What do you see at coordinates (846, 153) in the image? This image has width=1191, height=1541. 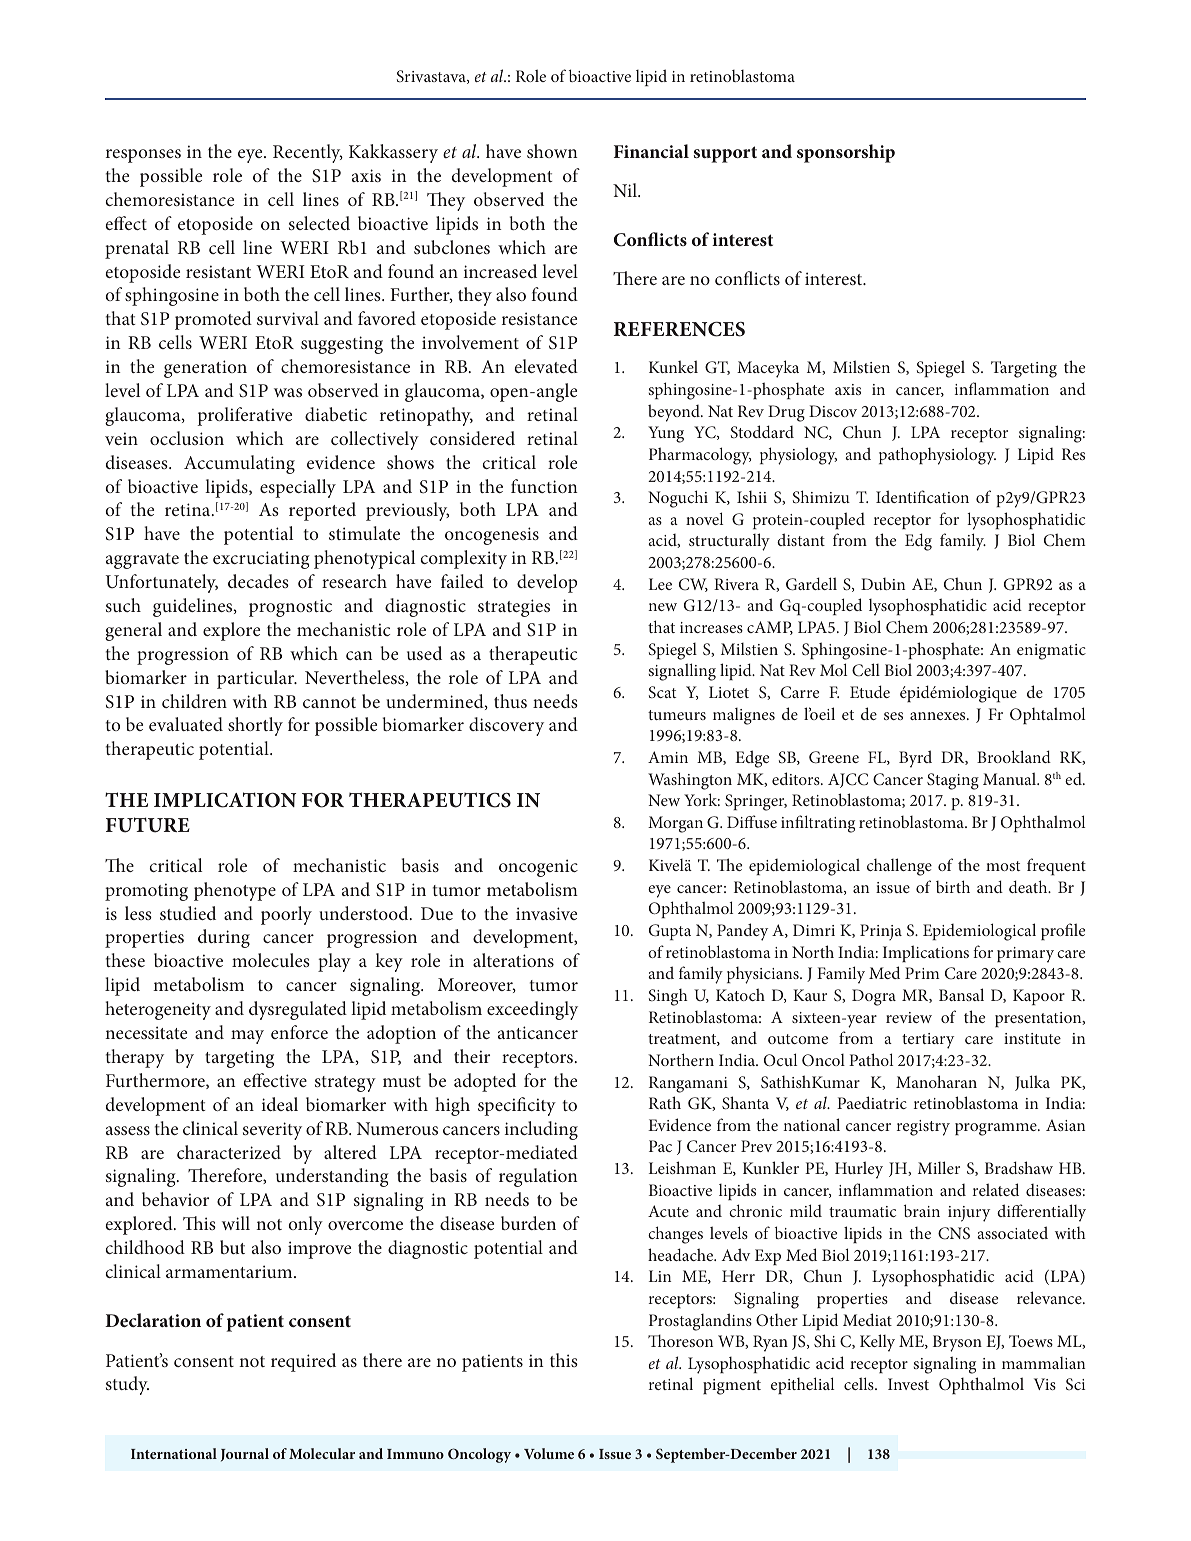 I see `sponsorship` at bounding box center [846, 153].
